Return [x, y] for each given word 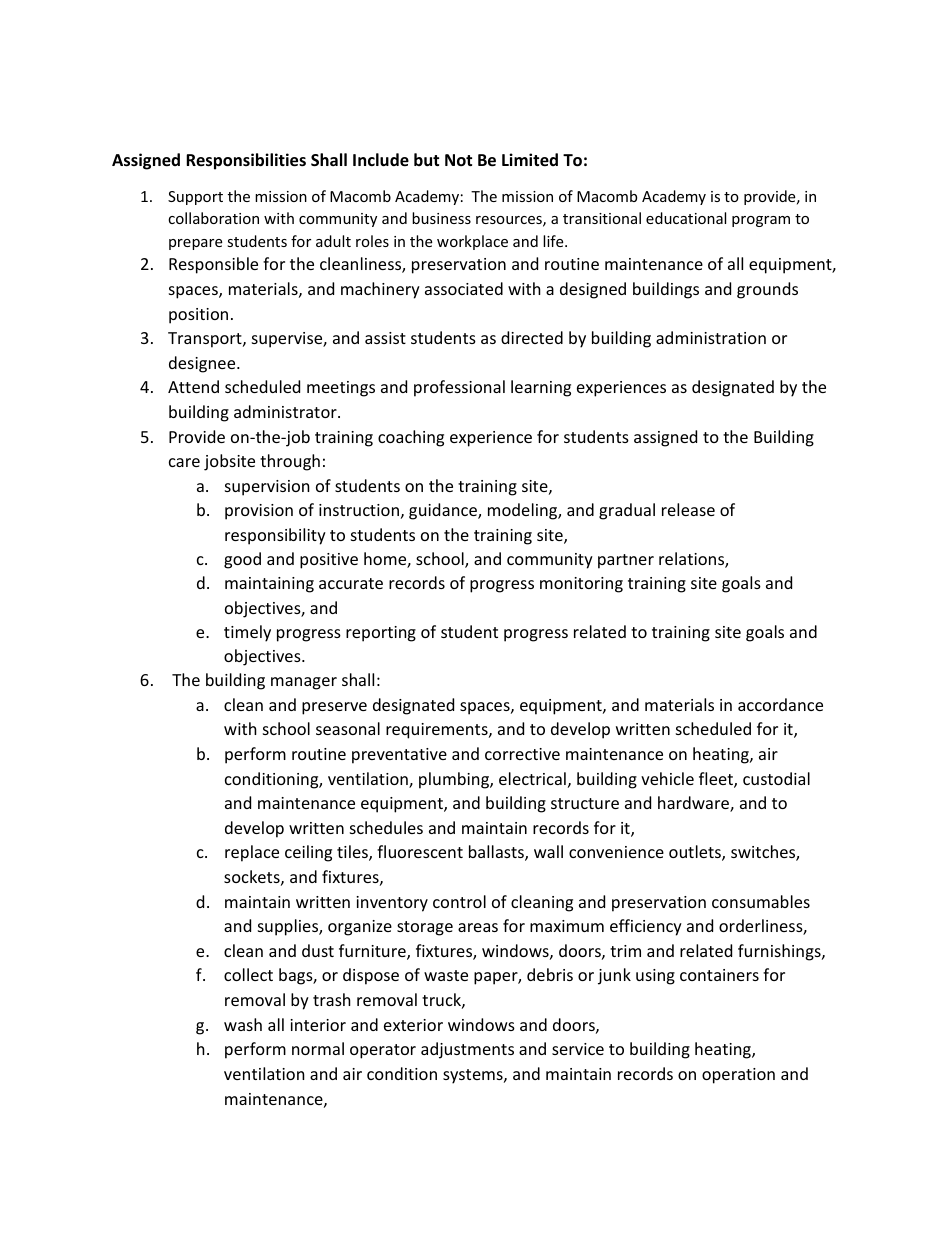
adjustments [467, 1050]
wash [243, 1024]
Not [458, 160]
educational [686, 218]
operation [738, 1076]
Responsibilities [246, 161]
